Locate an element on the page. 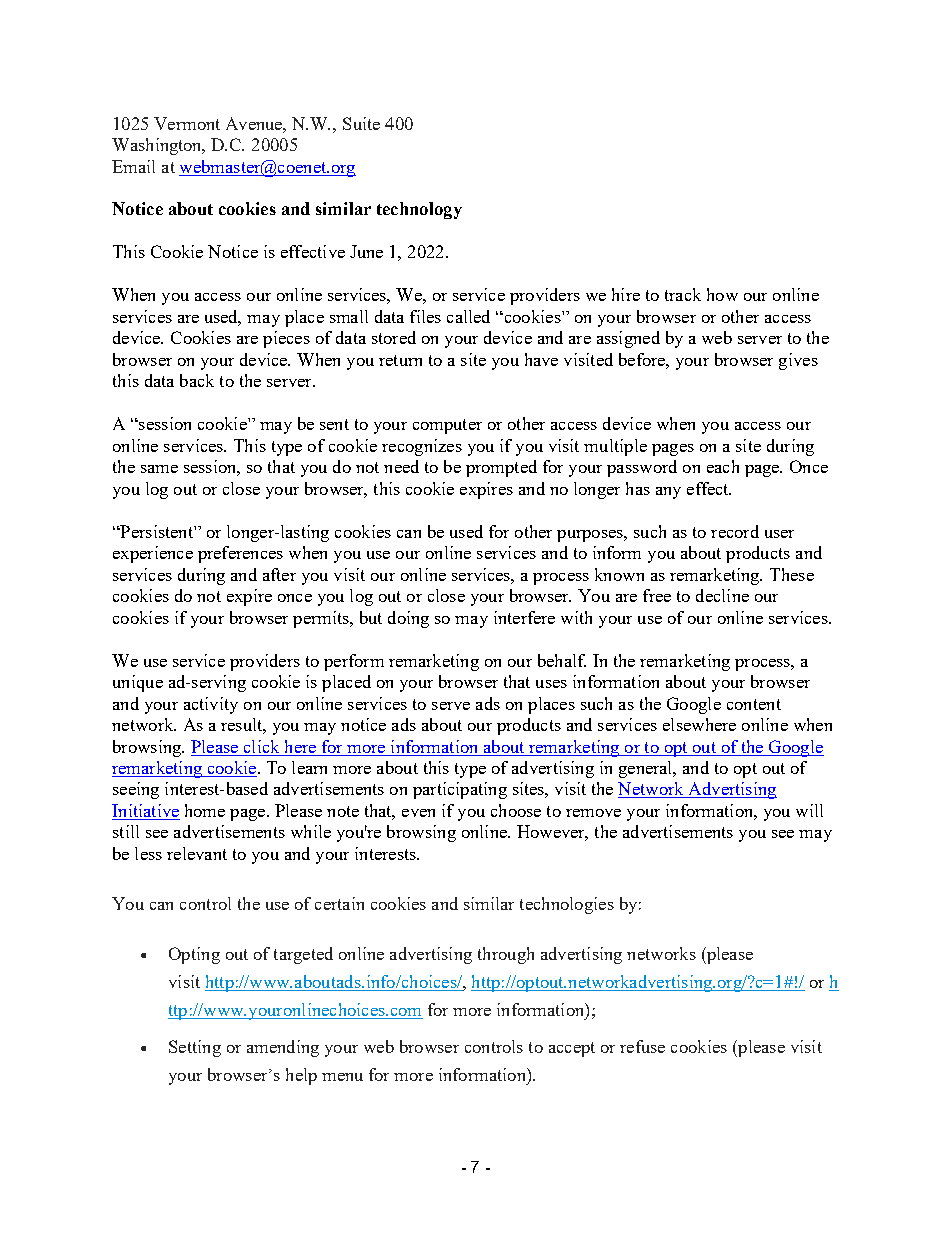 The image size is (952, 1233). Setting is located at coordinates (195, 1048).
